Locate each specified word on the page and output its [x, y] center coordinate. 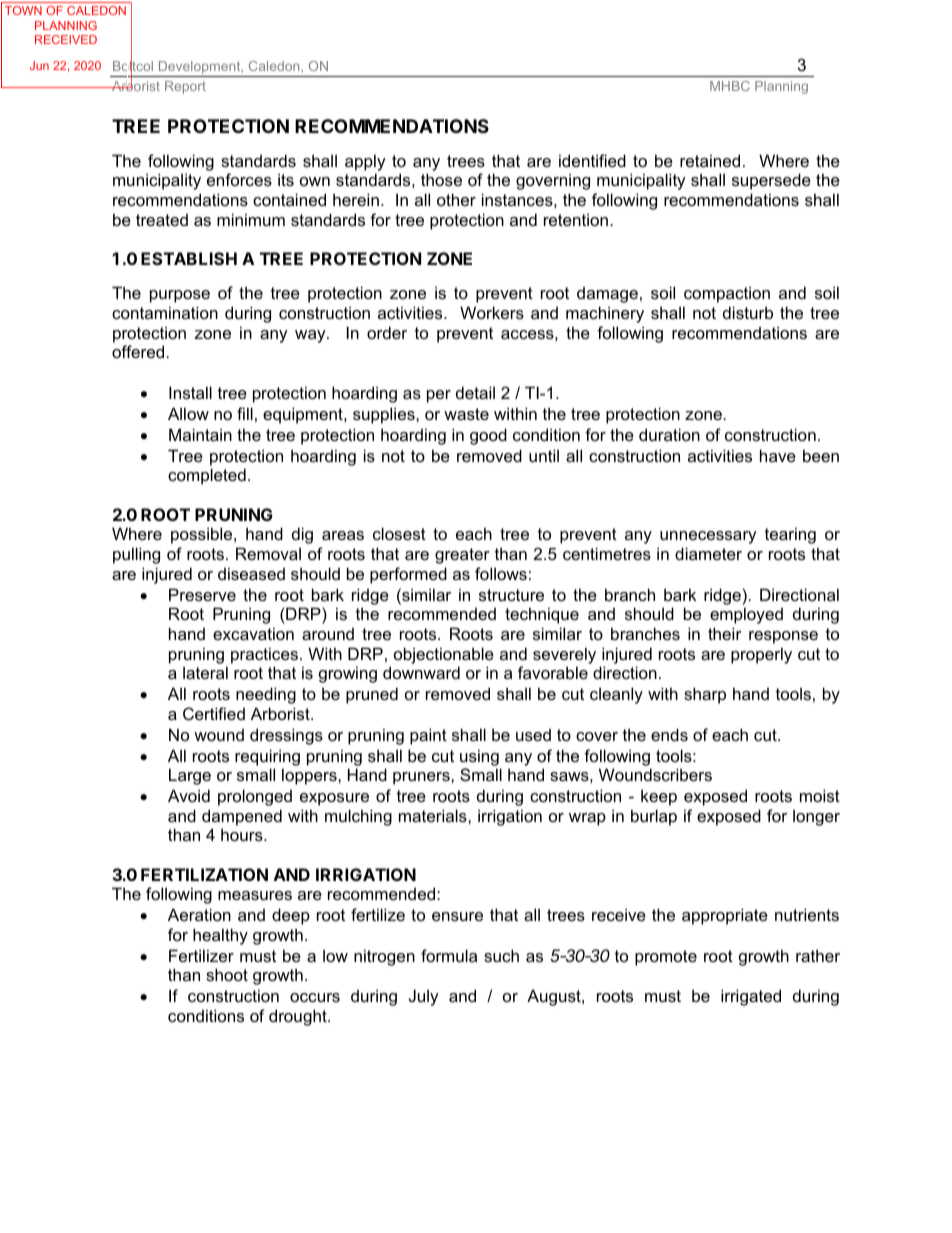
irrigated [751, 997]
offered [139, 351]
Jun [39, 65]
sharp [705, 695]
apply [365, 162]
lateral [205, 672]
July [424, 997]
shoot [227, 974]
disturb [748, 312]
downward [421, 672]
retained [710, 160]
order [387, 332]
